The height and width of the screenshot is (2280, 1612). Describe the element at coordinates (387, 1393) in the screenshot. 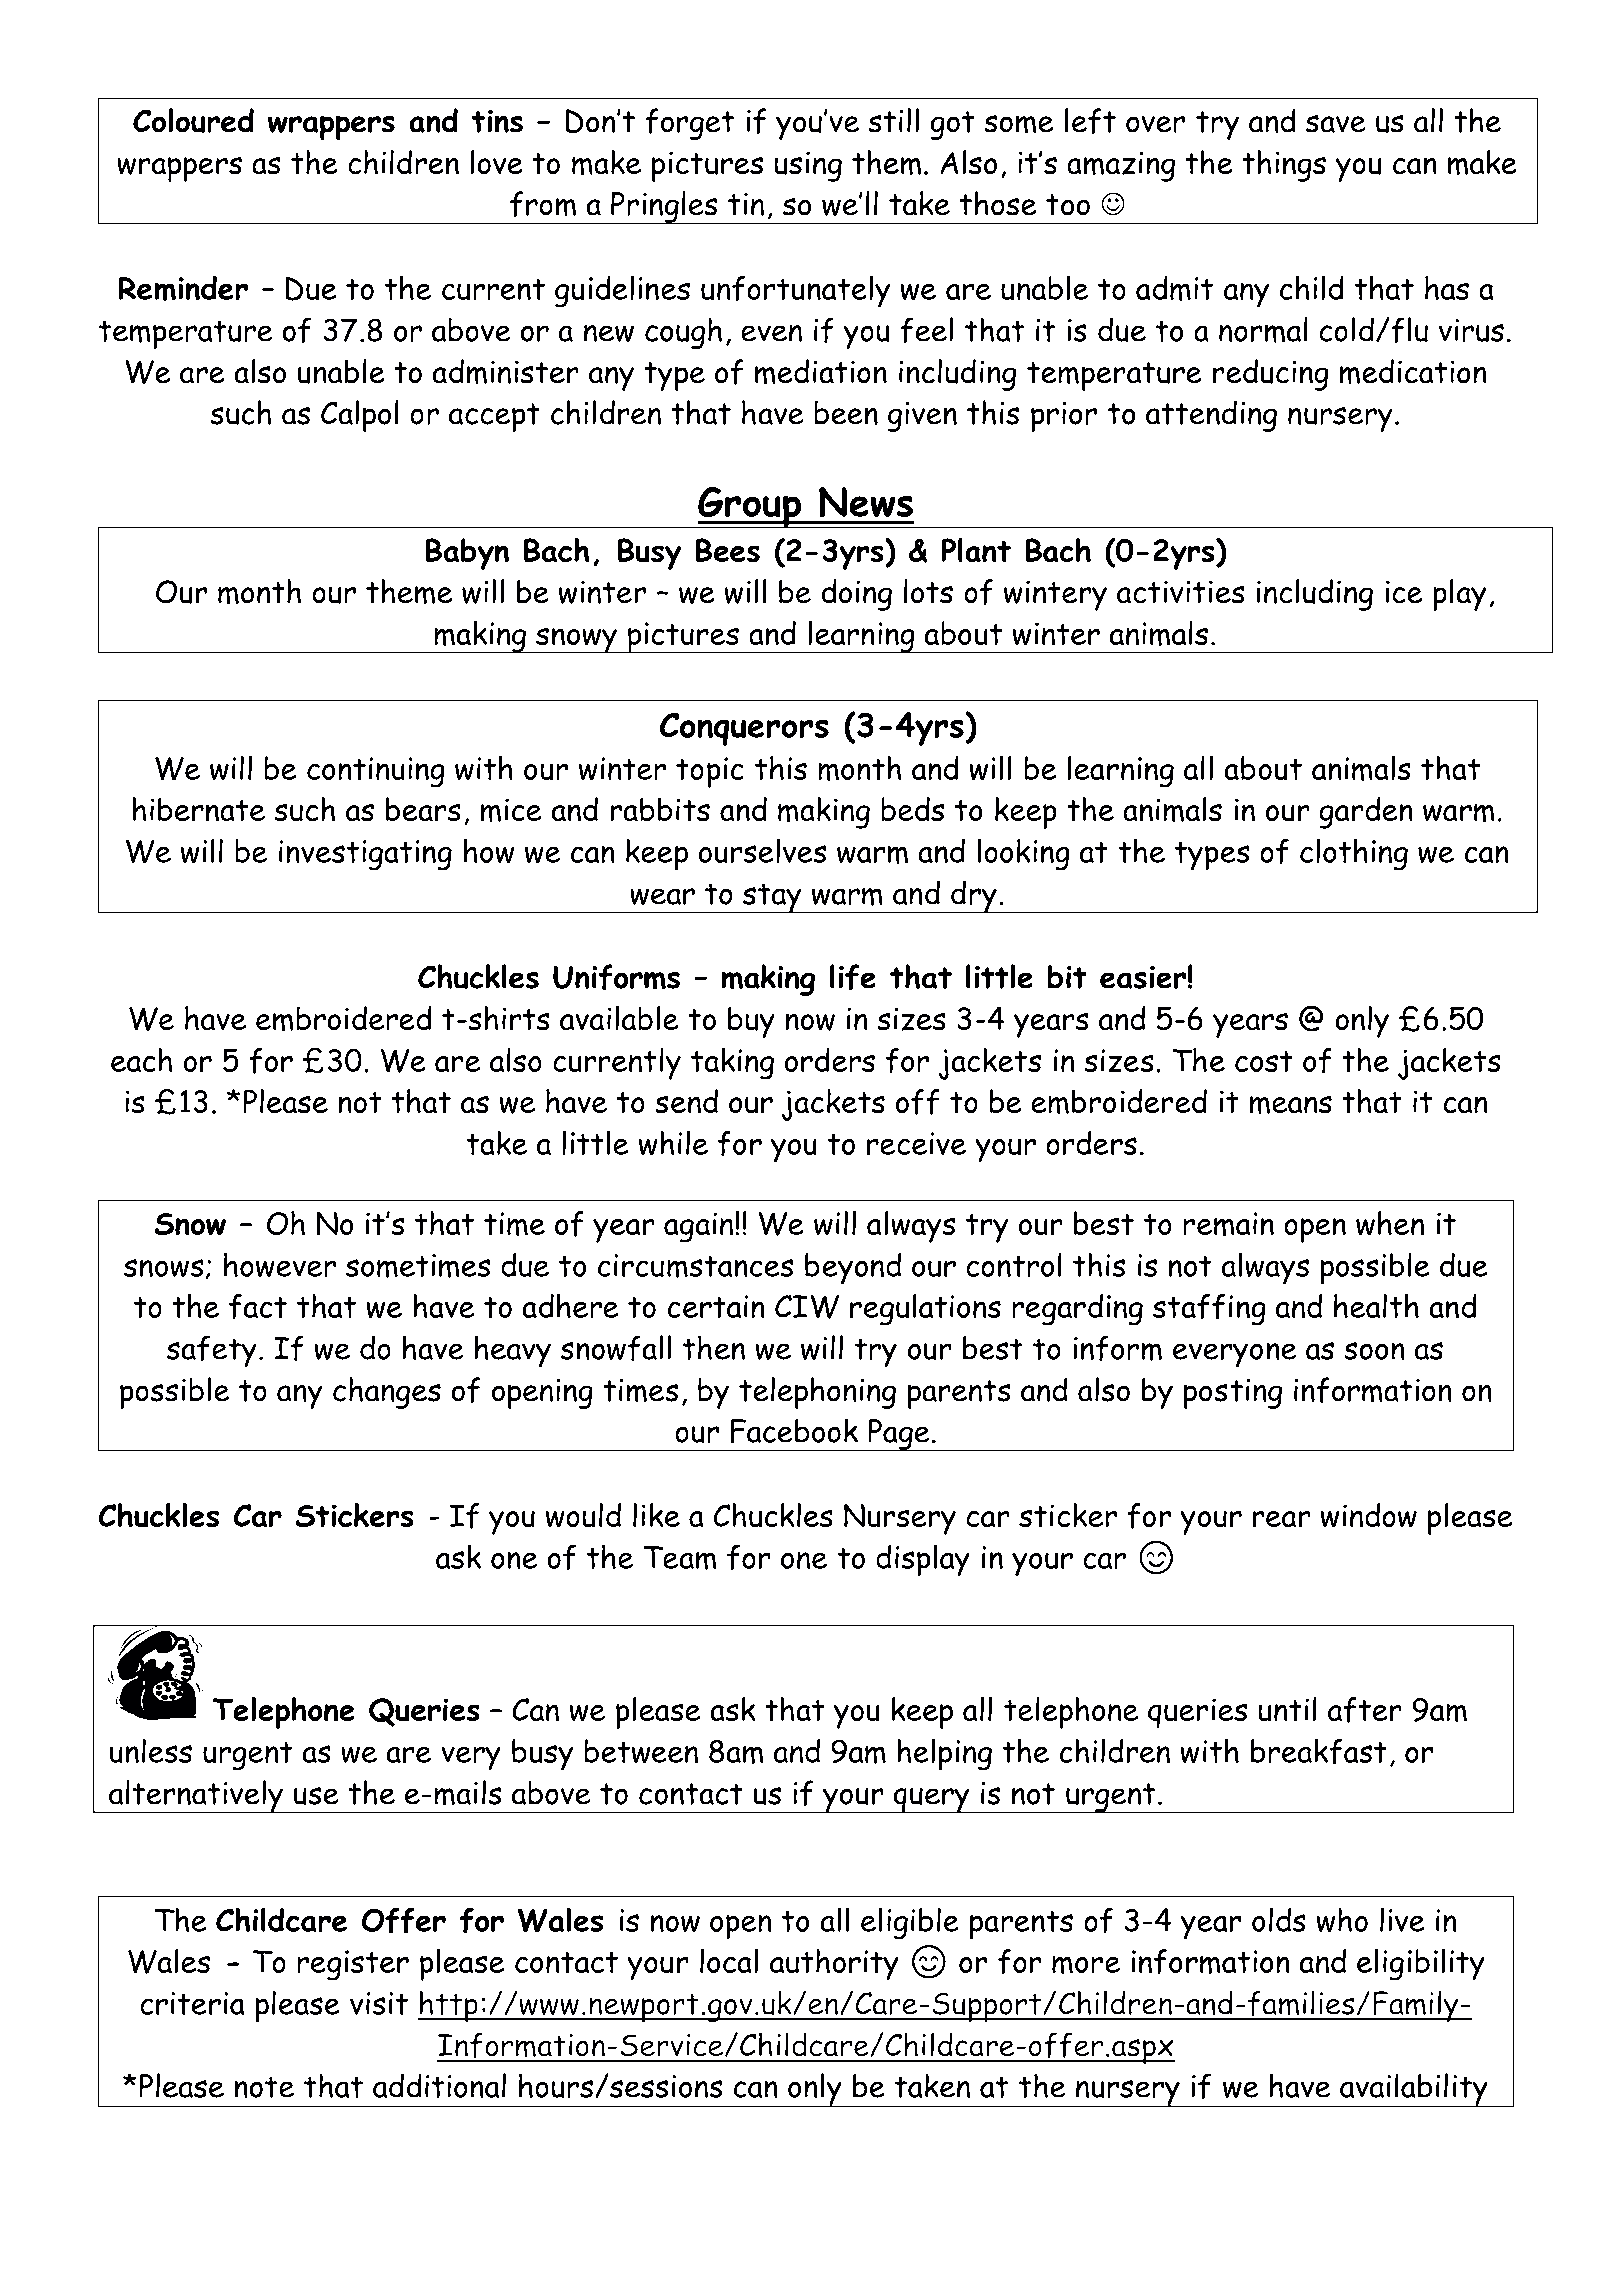

I see `changes` at that location.
